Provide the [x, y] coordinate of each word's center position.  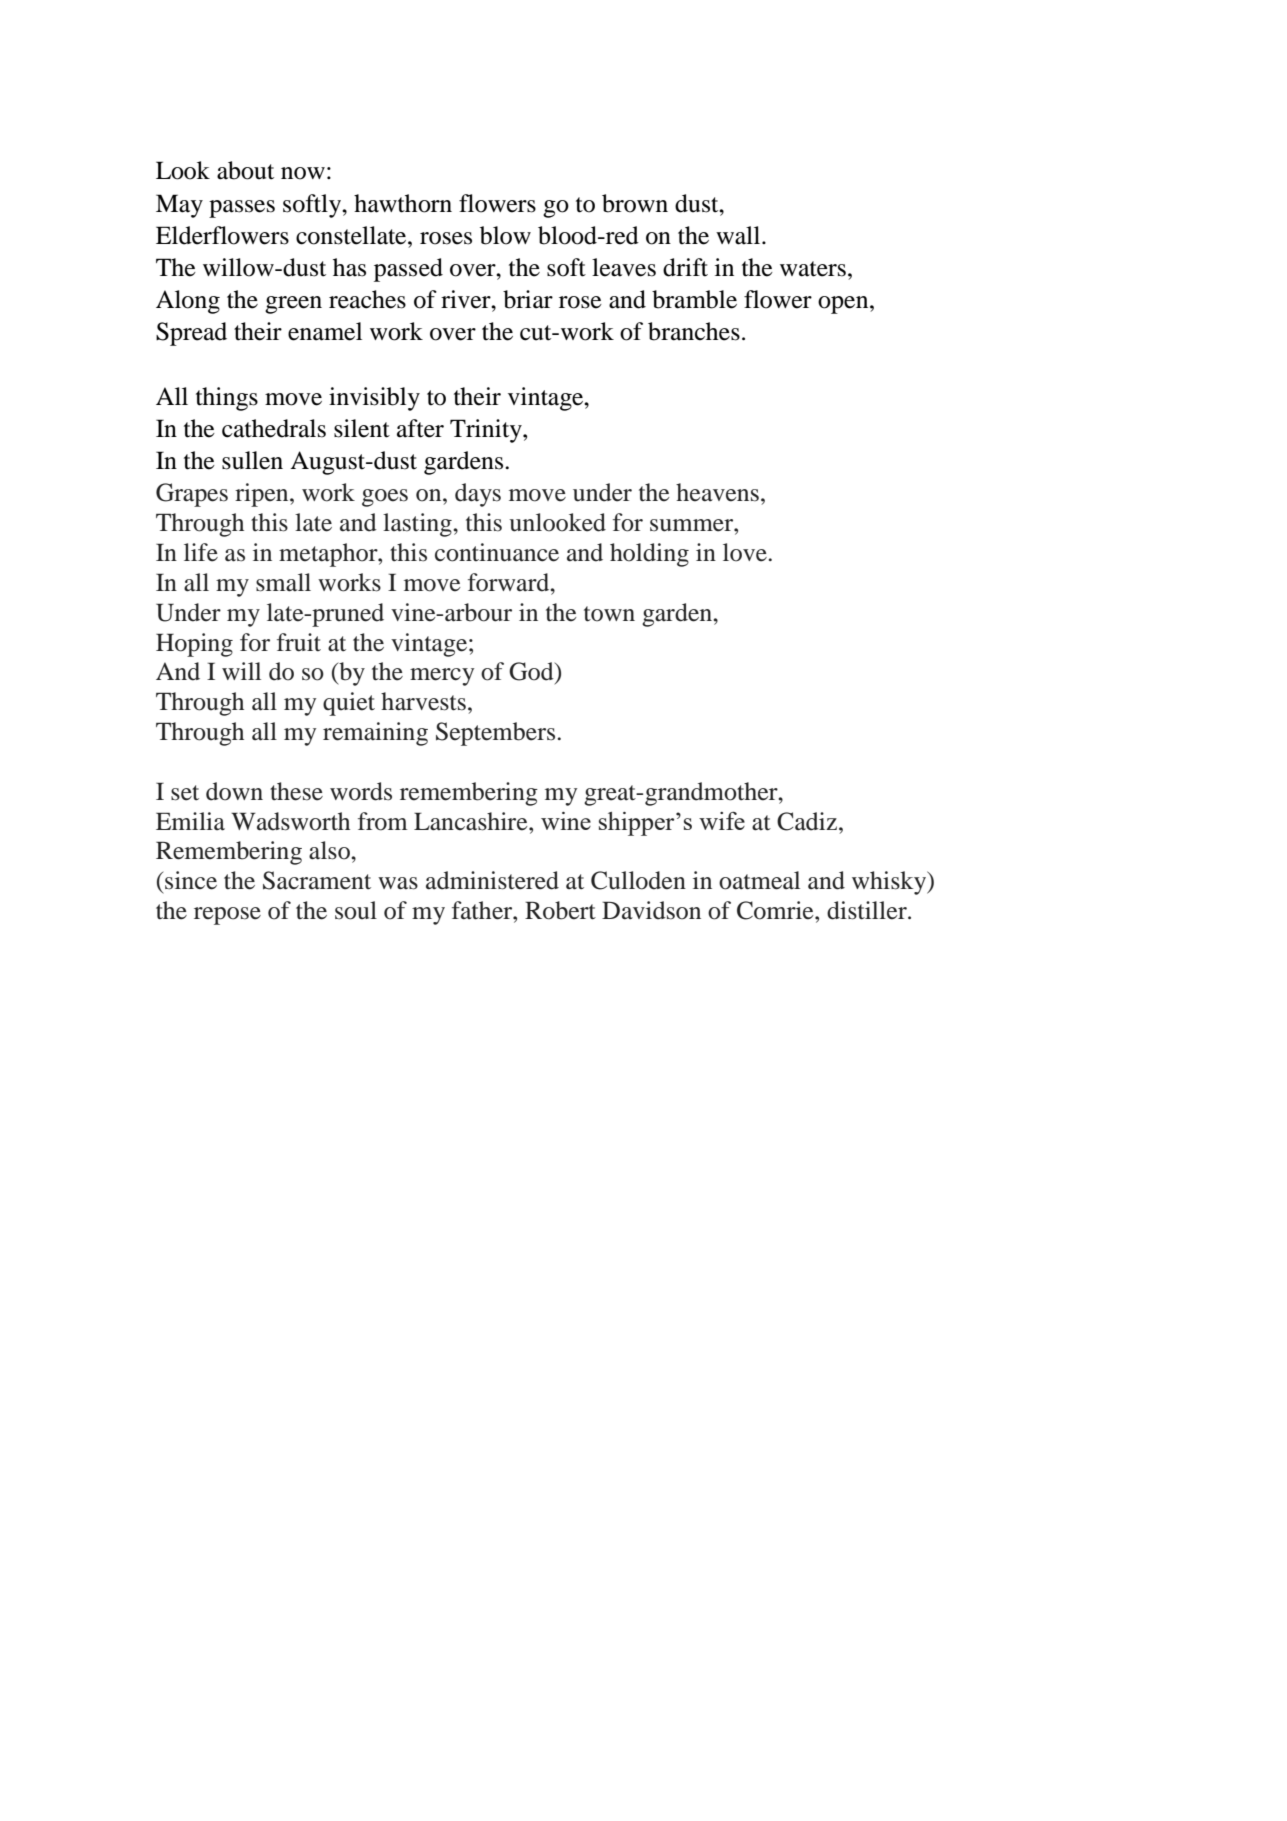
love [745, 552]
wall [739, 235]
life [201, 552]
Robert [560, 910]
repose [227, 916]
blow [505, 235]
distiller [868, 910]
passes [242, 209]
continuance [497, 552]
